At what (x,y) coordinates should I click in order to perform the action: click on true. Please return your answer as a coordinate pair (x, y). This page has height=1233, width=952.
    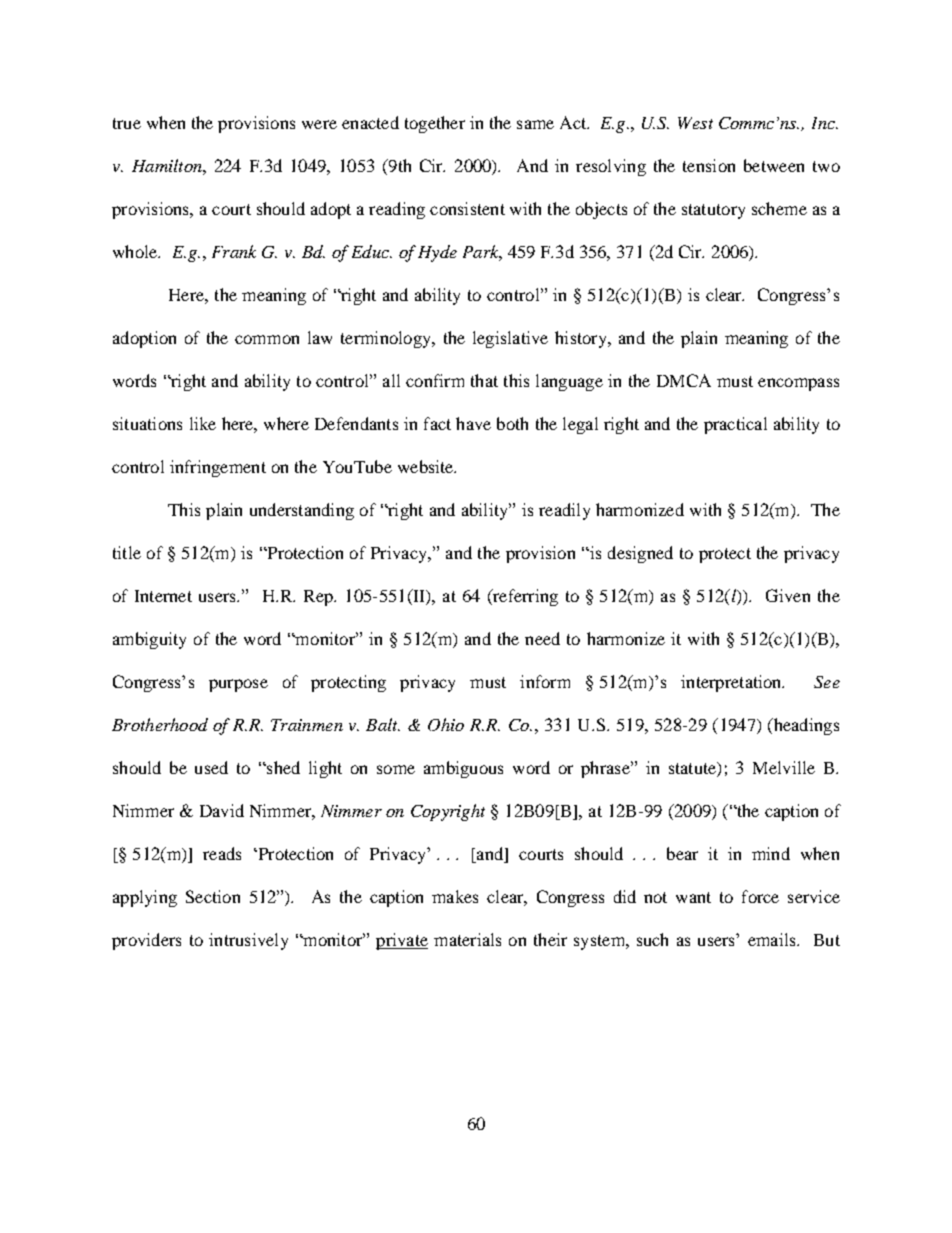
    Looking at the image, I should click on (127, 123).
